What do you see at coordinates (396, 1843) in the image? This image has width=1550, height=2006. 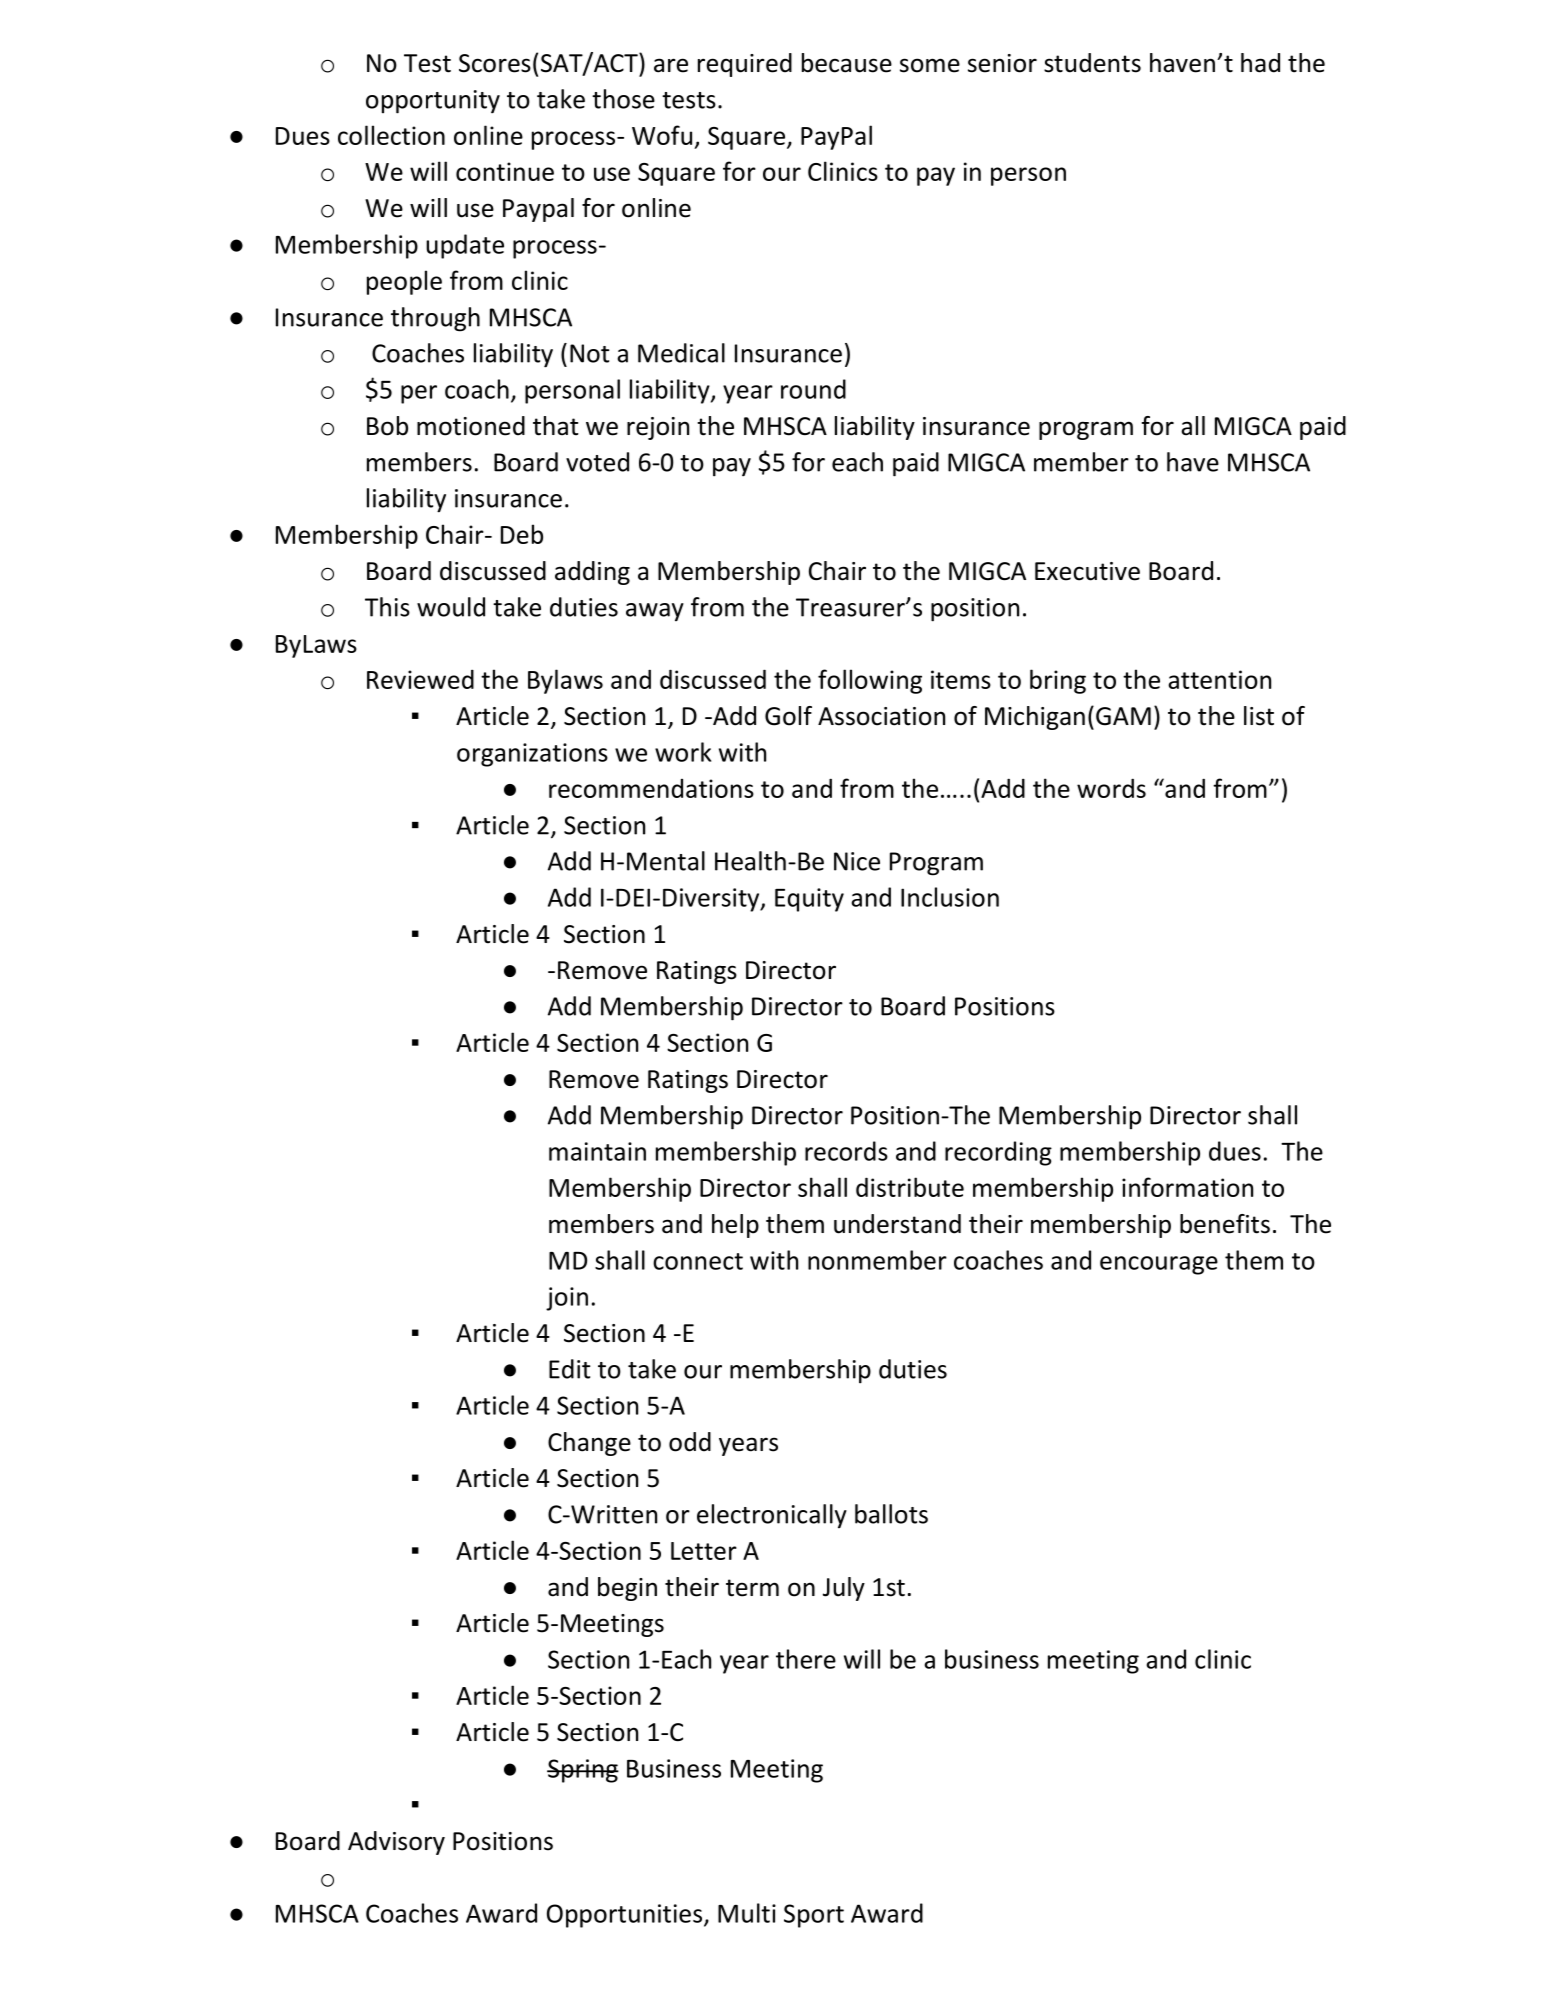 I see `Advisory` at bounding box center [396, 1843].
